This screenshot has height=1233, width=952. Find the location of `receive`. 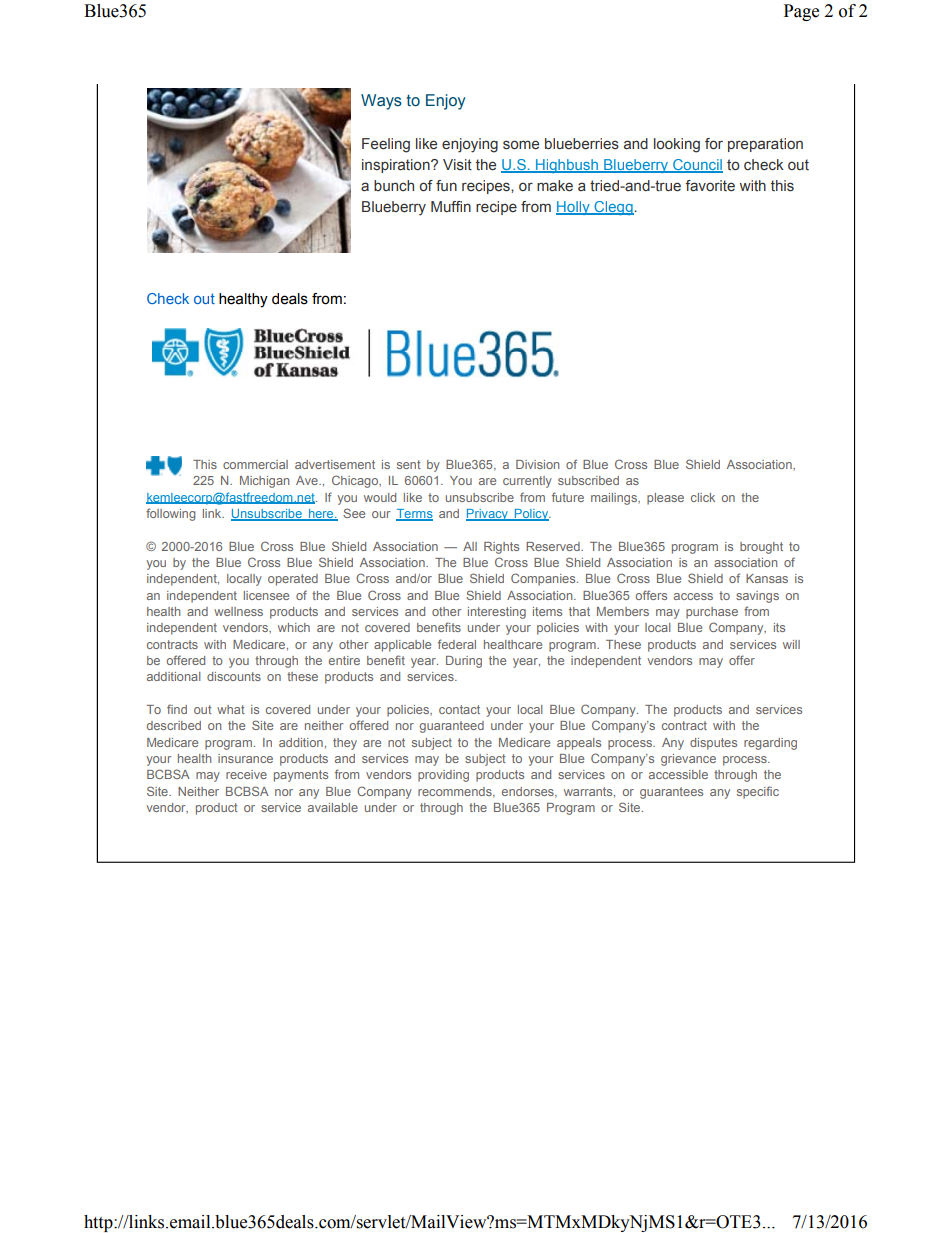

receive is located at coordinates (246, 774).
